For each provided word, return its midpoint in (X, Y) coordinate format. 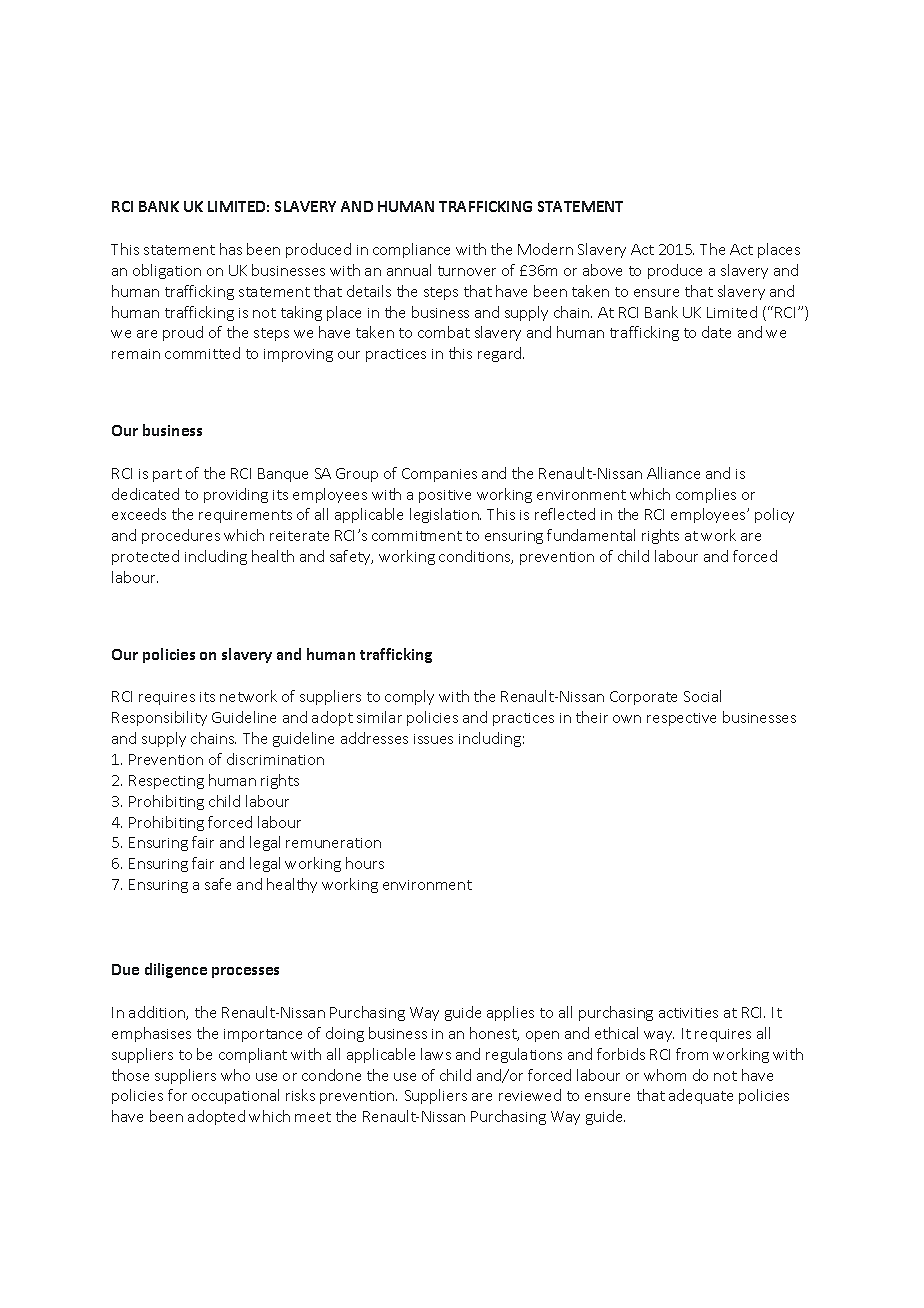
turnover (467, 271)
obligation (167, 271)
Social (702, 696)
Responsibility (159, 718)
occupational (235, 1096)
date (716, 332)
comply (409, 697)
